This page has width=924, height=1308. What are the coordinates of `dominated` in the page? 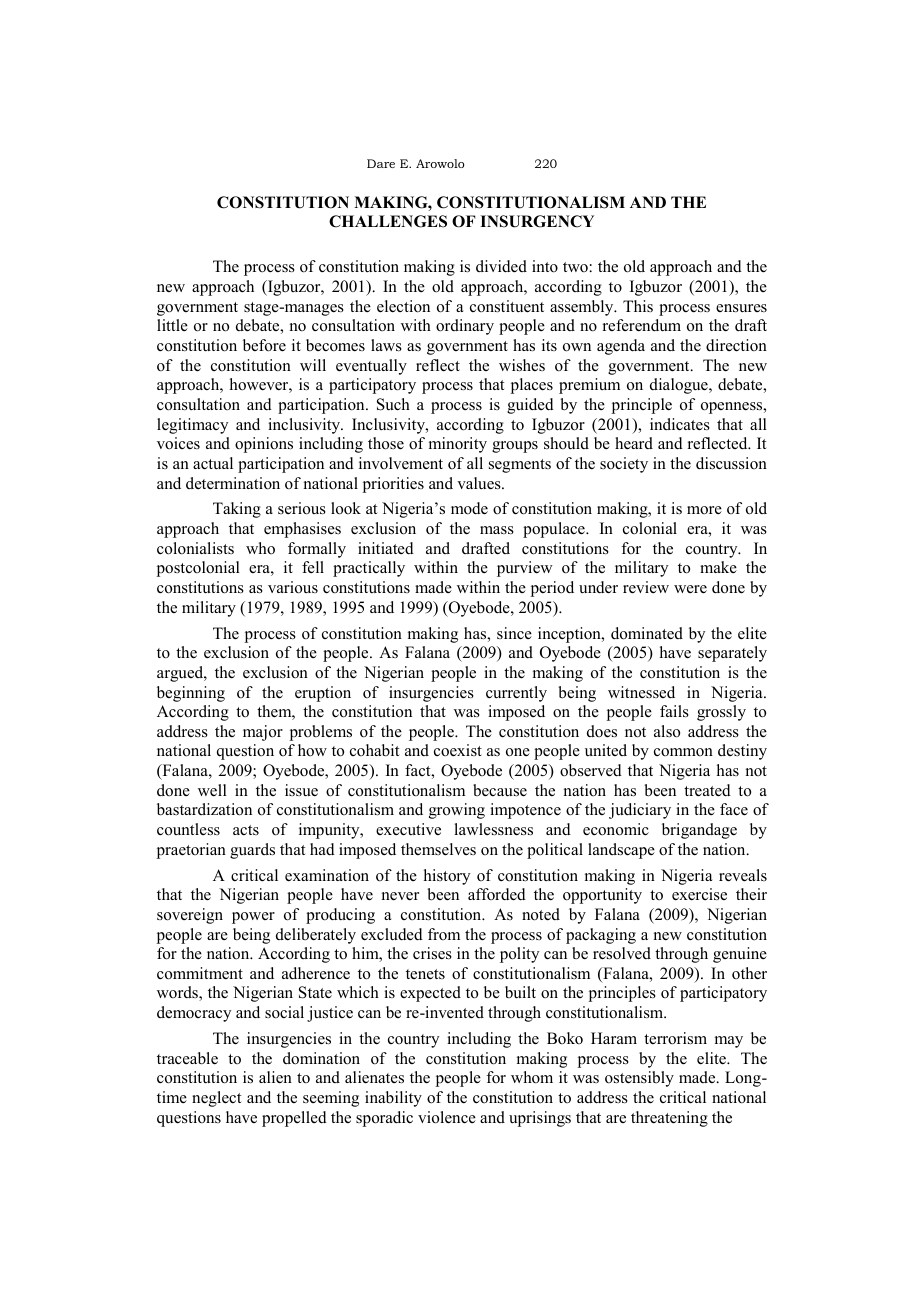 It's located at (647, 633).
